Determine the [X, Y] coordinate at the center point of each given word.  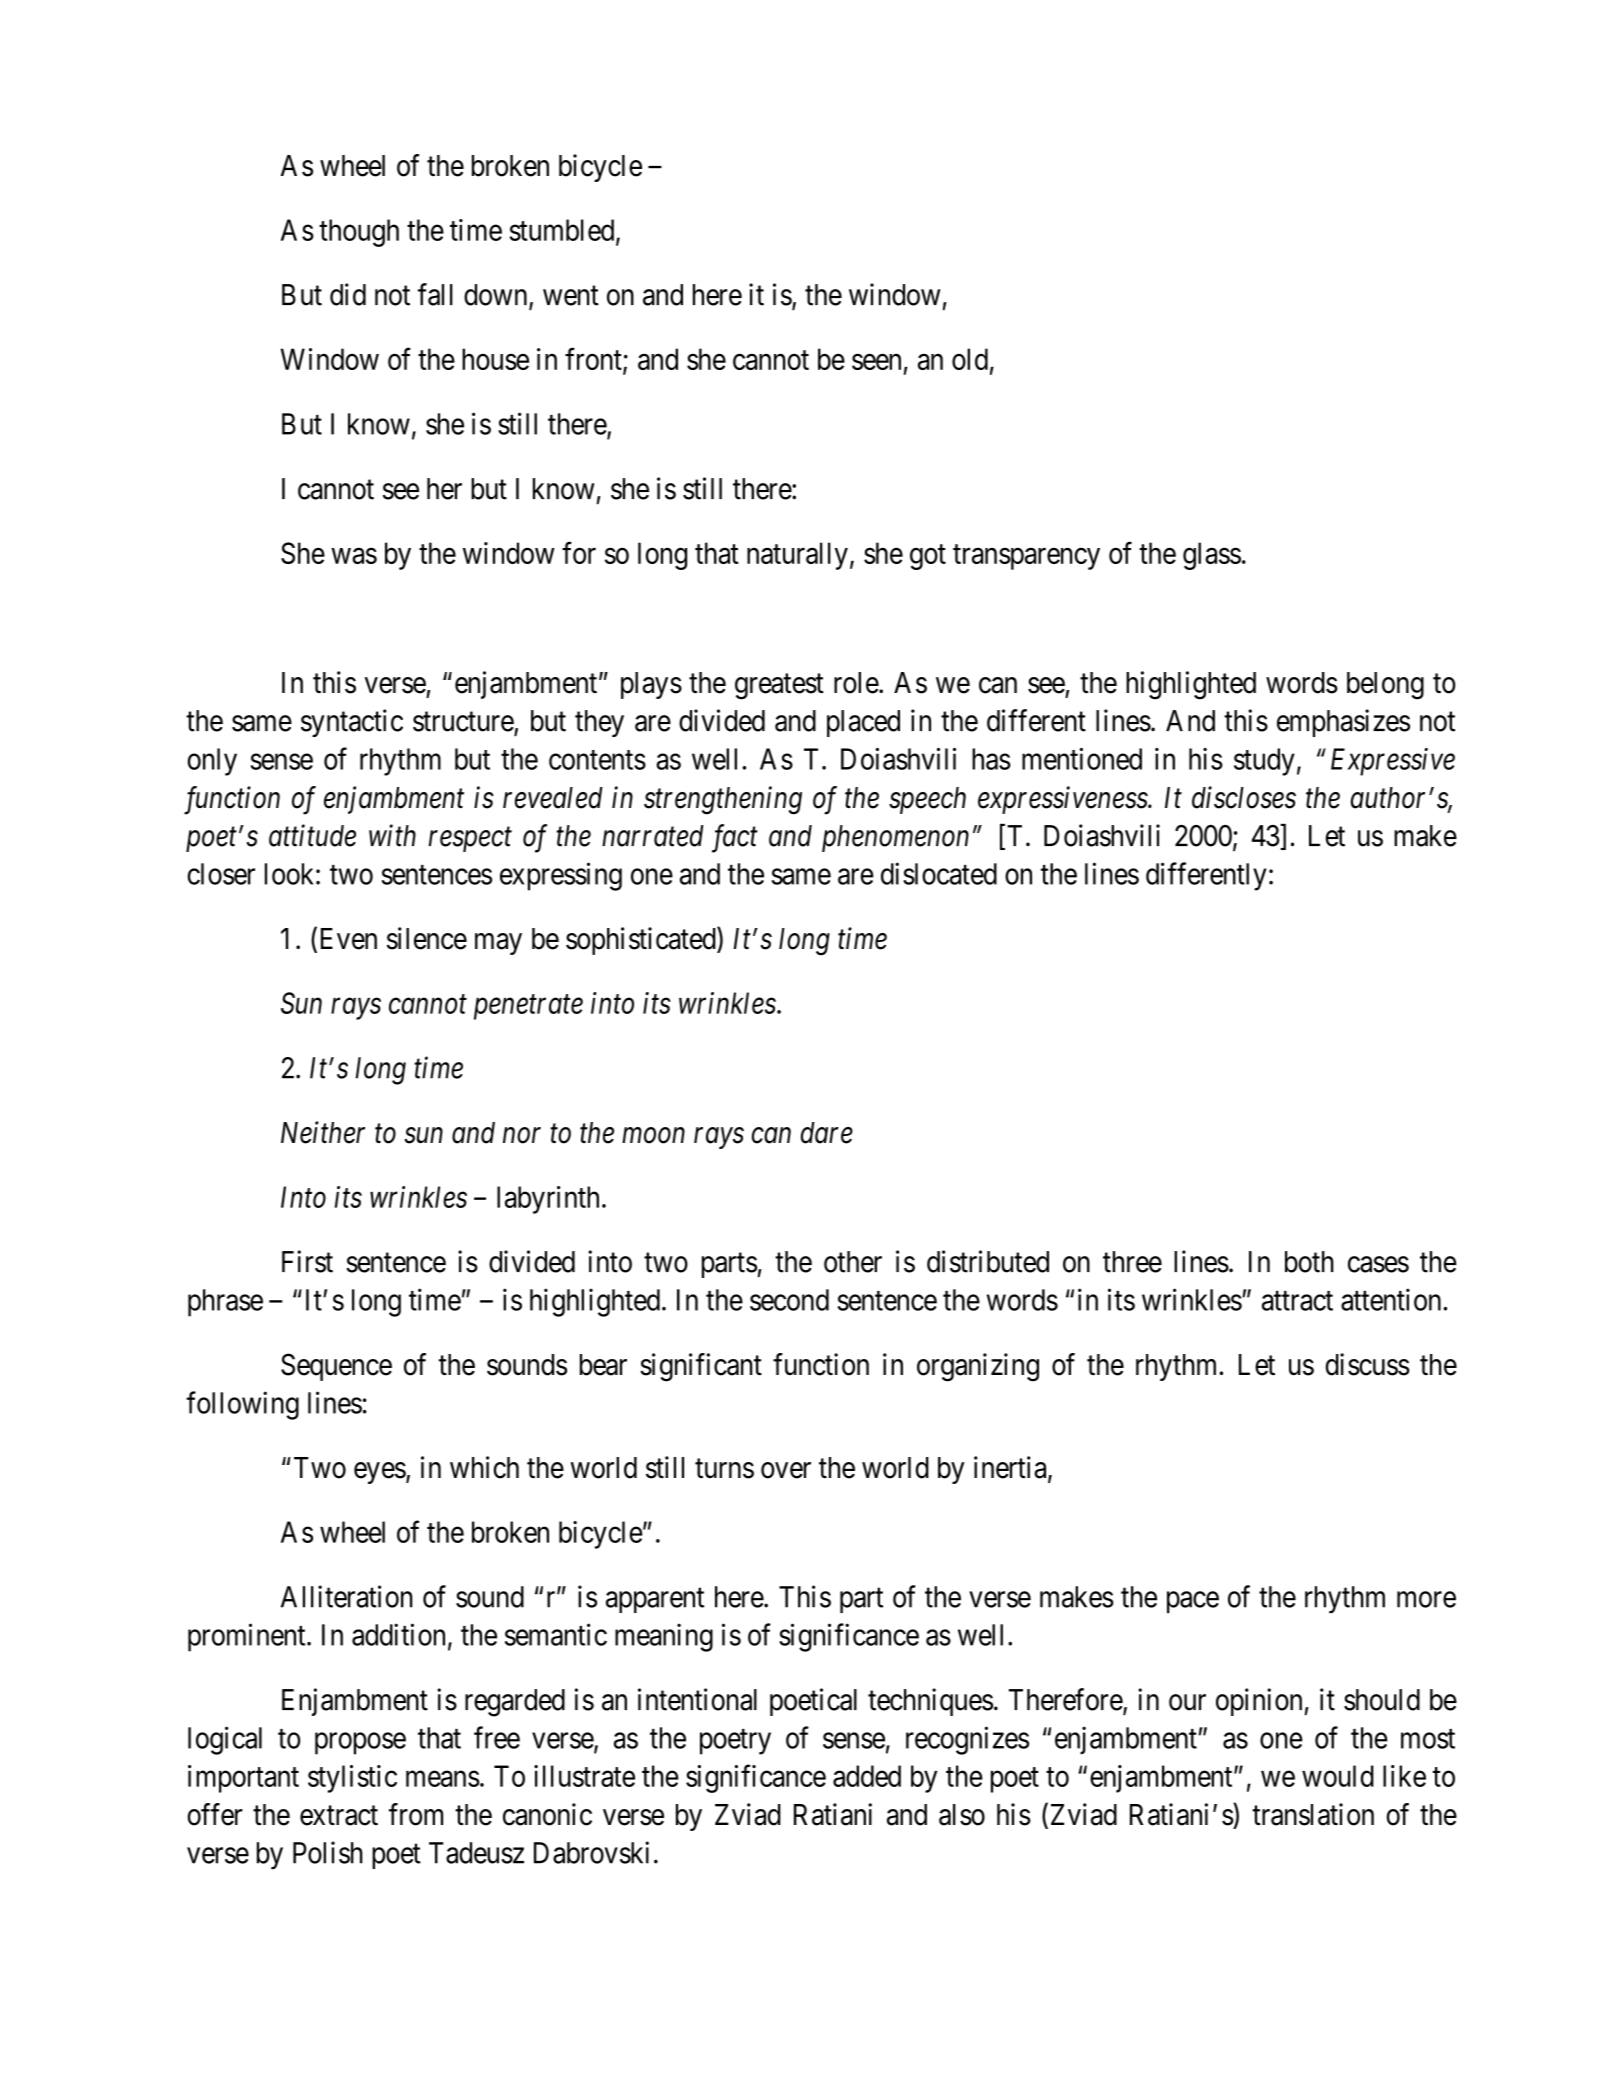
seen [876, 362]
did [348, 294]
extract [339, 1816]
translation [1313, 1814]
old [970, 359]
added [867, 1776]
